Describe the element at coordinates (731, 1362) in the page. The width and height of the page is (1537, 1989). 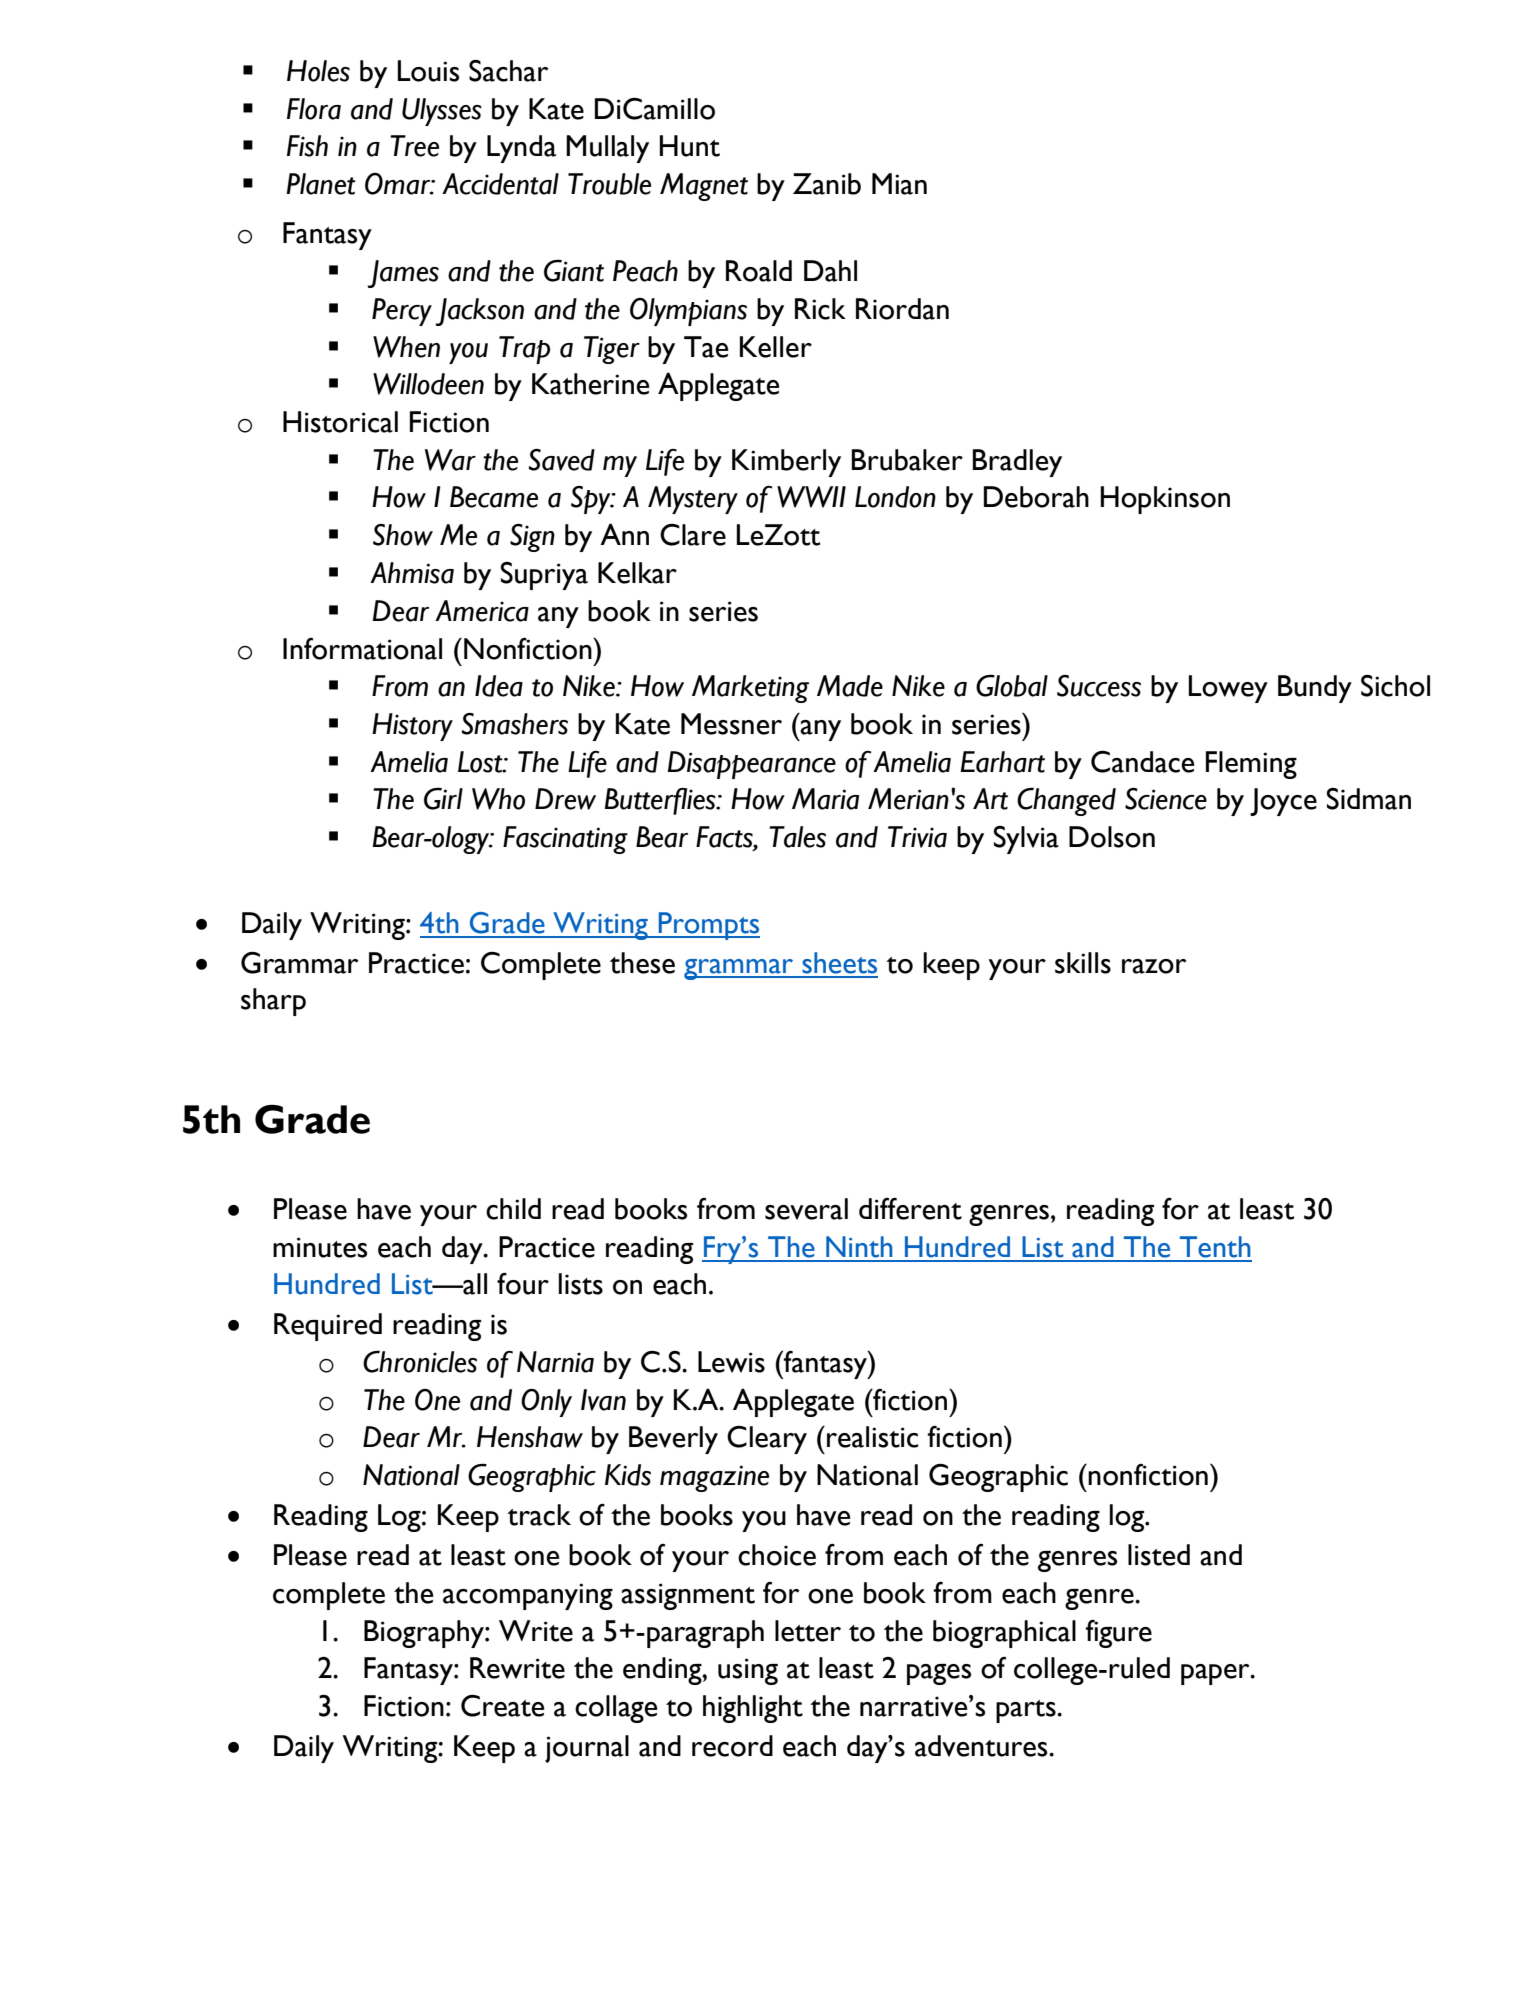
I see `Lewis` at that location.
